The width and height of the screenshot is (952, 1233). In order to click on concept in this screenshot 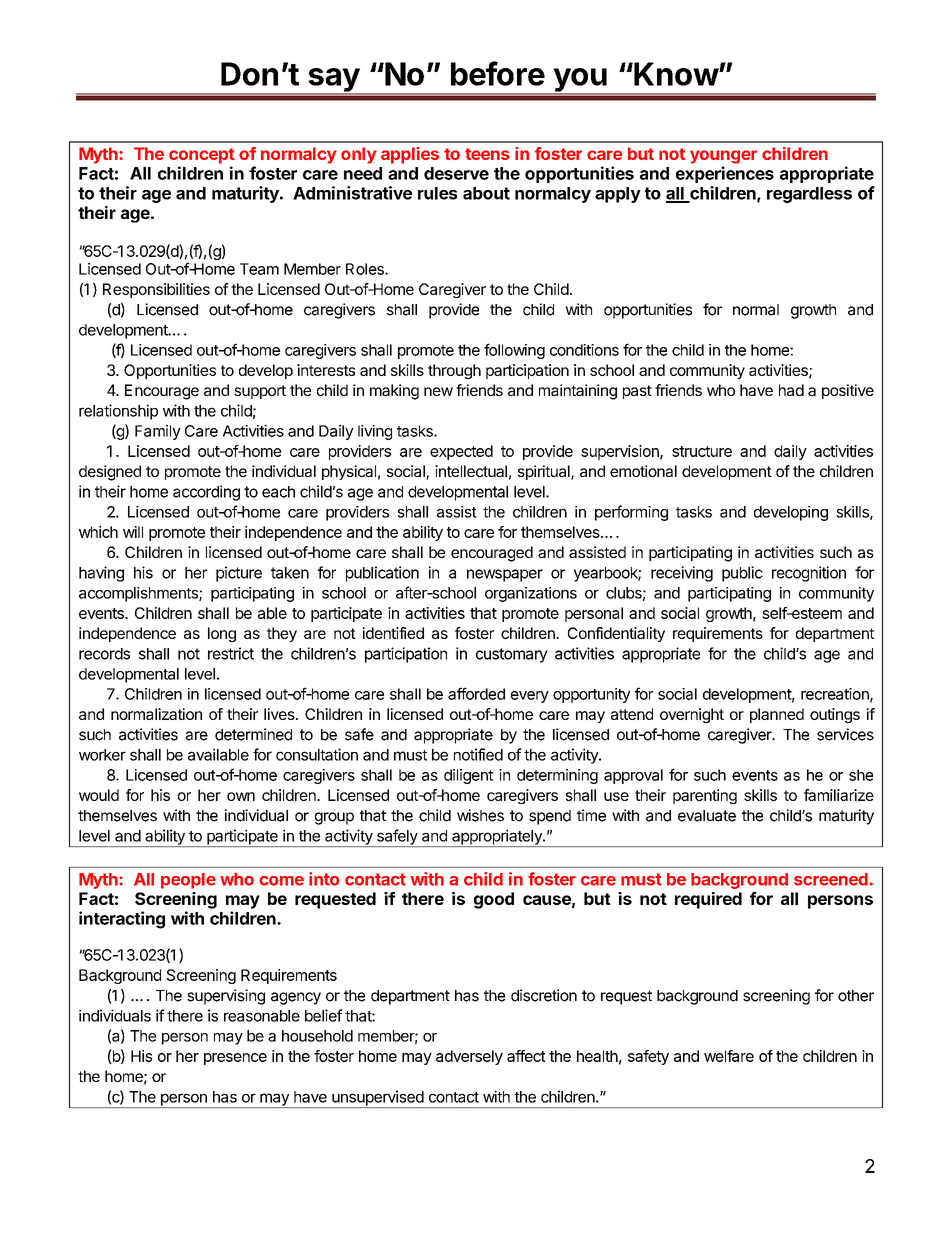, I will do `click(202, 156)`.
